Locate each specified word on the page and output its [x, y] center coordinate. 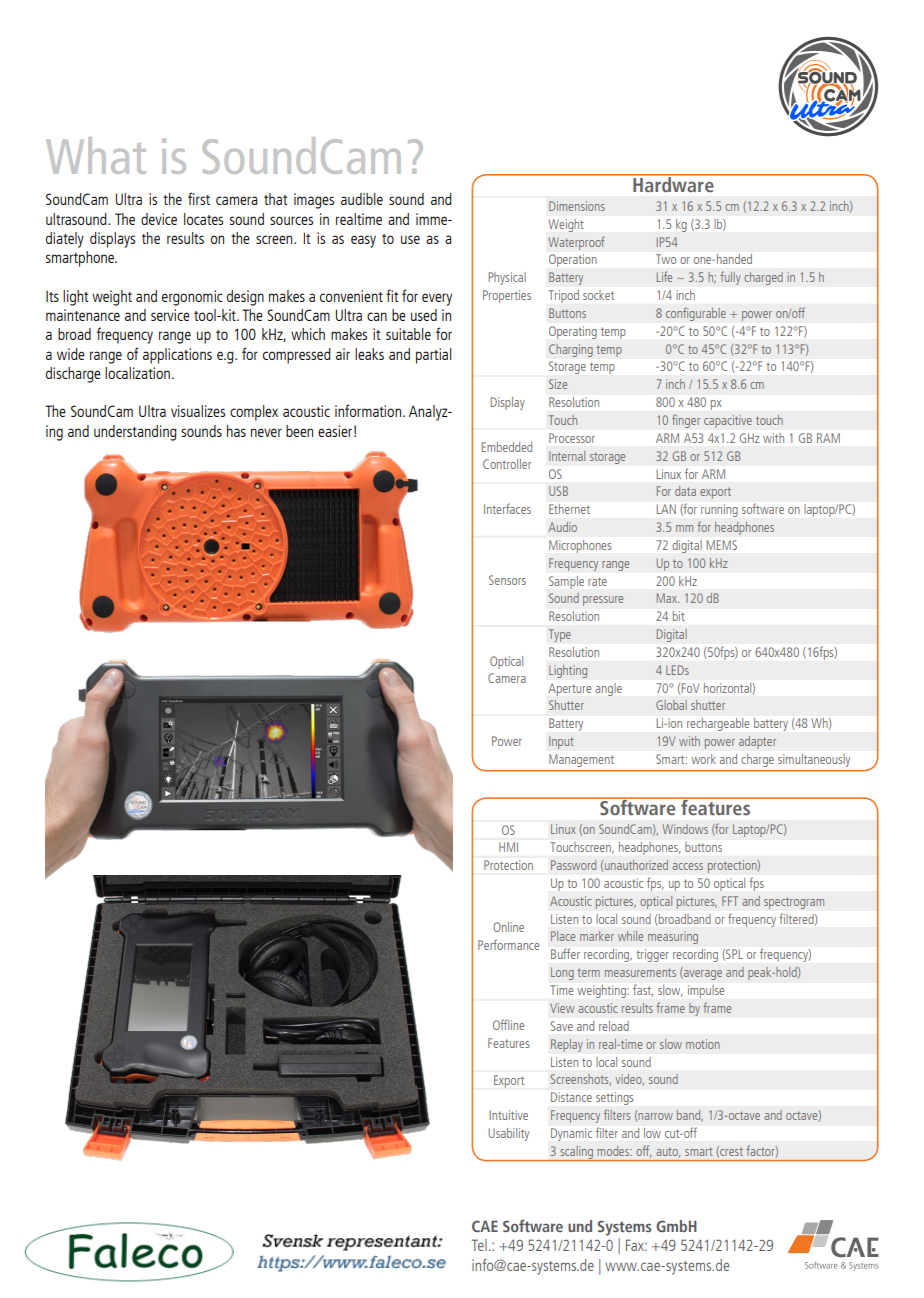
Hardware [673, 183]
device [159, 219]
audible [362, 199]
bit [679, 616]
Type [560, 635]
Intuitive [509, 1115]
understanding [135, 433]
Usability [509, 1134]
